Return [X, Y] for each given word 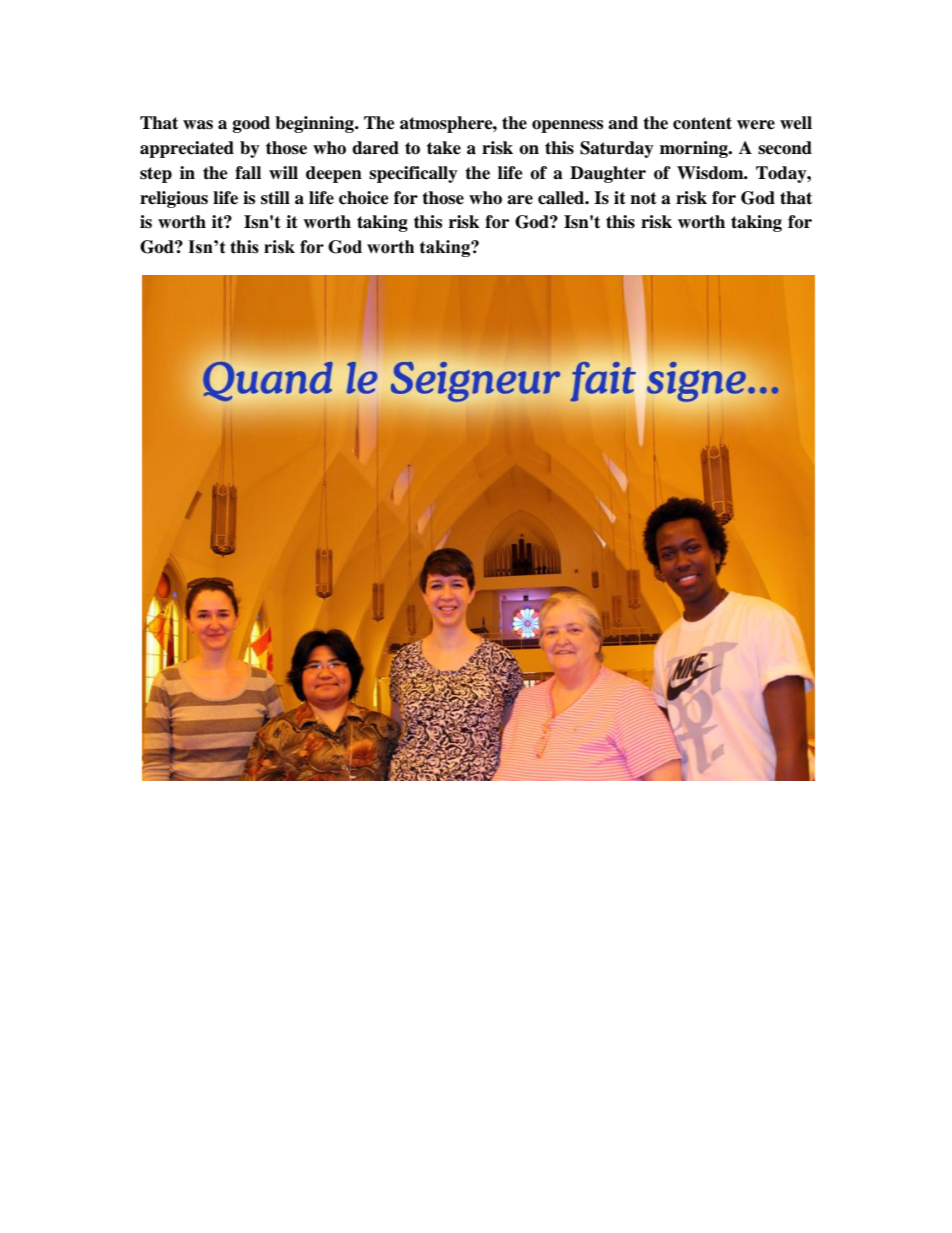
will [283, 172]
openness [567, 126]
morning [695, 149]
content [702, 123]
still [275, 198]
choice [364, 198]
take [444, 148]
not [643, 198]
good [251, 124]
